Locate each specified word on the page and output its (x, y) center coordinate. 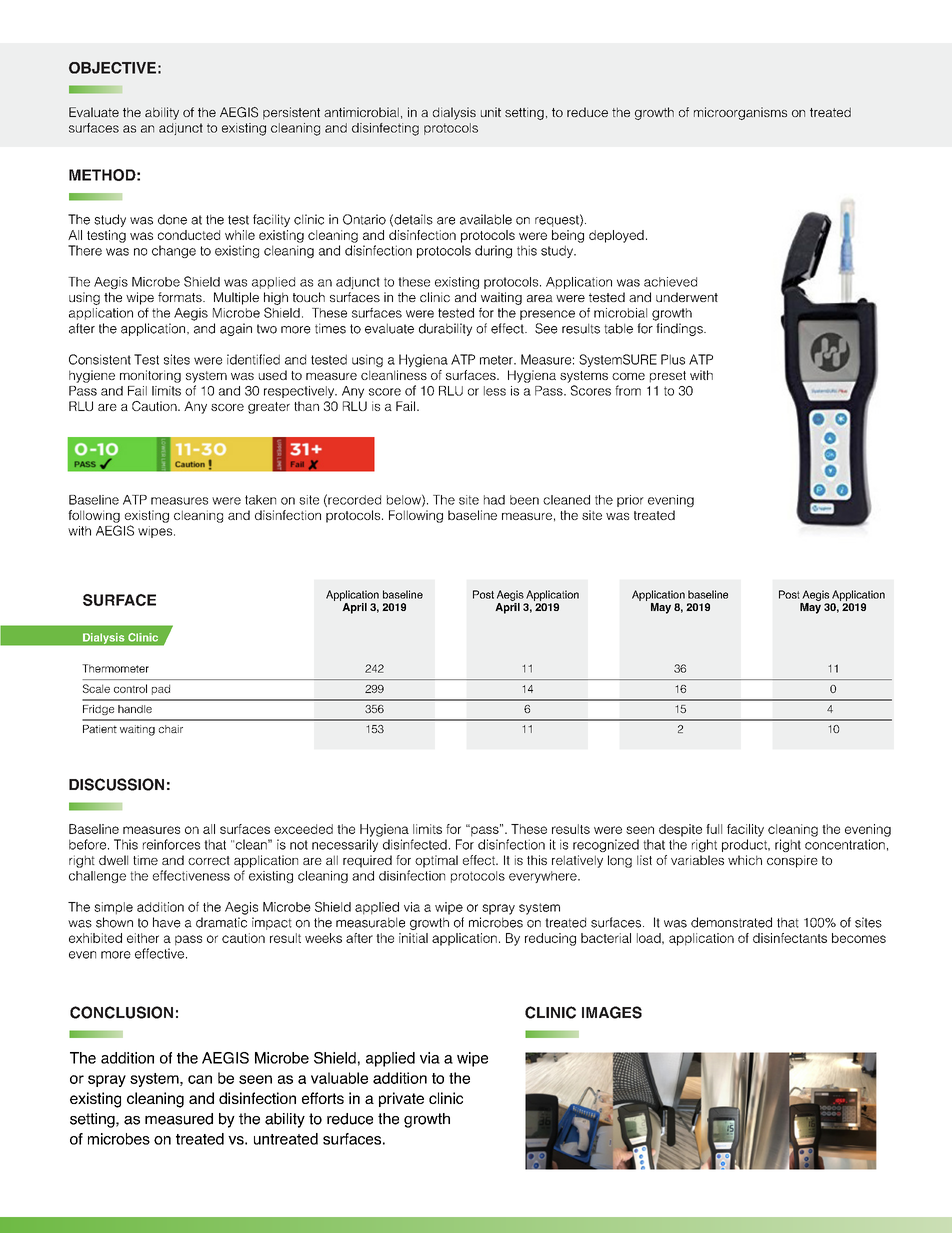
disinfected (415, 844)
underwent (687, 297)
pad (161, 689)
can (200, 1079)
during (493, 251)
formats (181, 297)
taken (260, 500)
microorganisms (740, 113)
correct (209, 860)
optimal (436, 861)
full (714, 829)
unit (491, 112)
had (494, 500)
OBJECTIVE (112, 68)
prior (630, 501)
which (745, 860)
